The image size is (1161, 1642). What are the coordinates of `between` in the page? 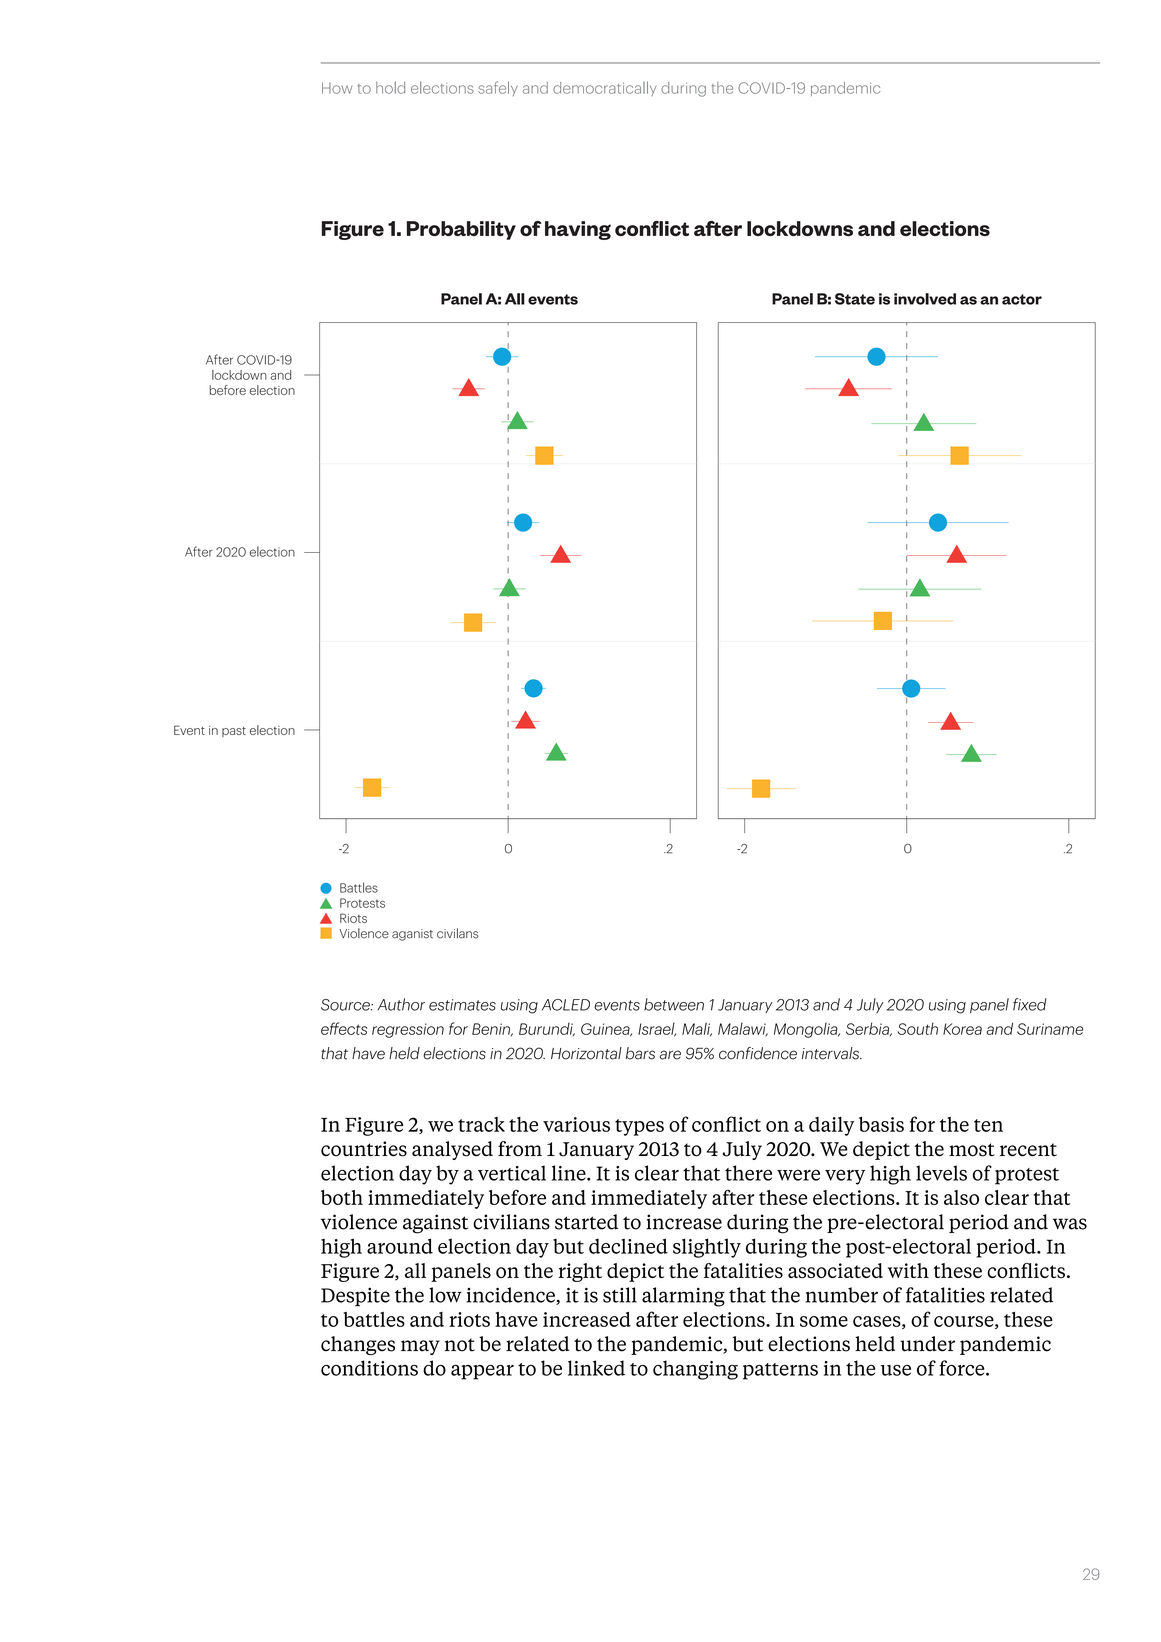 It's located at (674, 1004).
